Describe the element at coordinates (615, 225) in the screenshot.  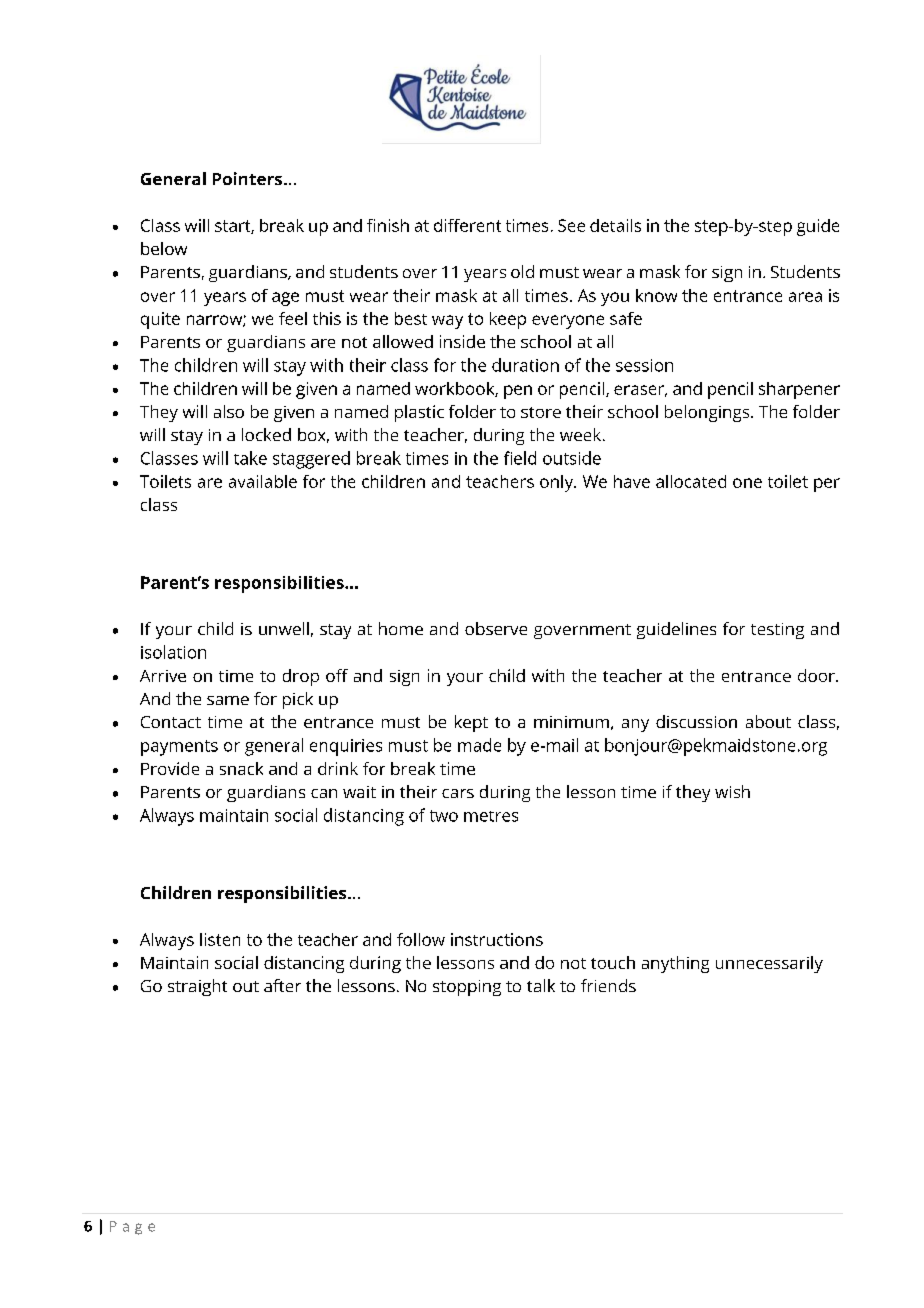
I see `details` at that location.
